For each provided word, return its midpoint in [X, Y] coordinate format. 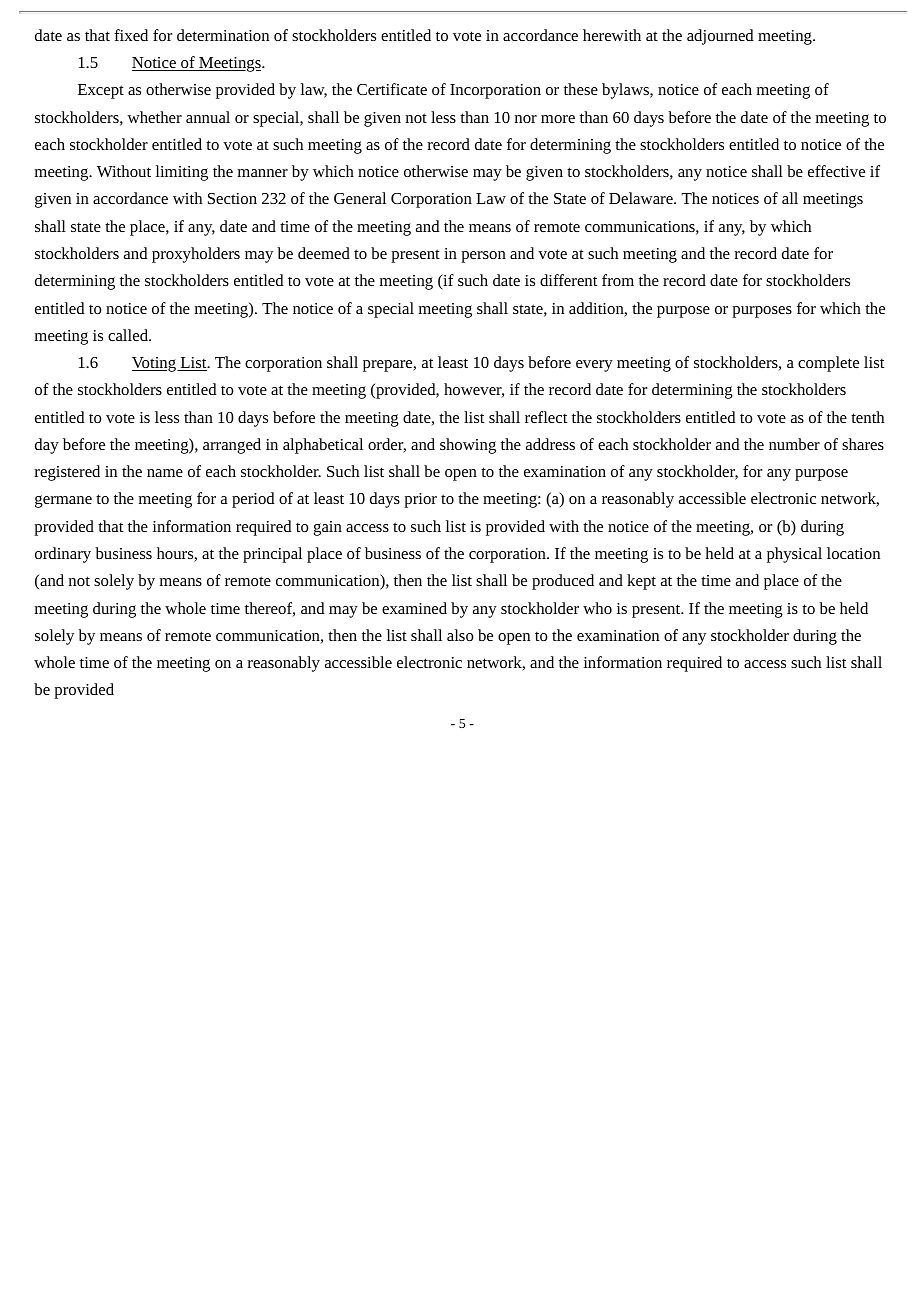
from [618, 280]
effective [836, 171]
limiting [182, 173]
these [581, 89]
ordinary [63, 555]
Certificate [392, 89]
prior [420, 500]
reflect [546, 417]
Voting [155, 364]
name [165, 473]
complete [828, 364]
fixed [131, 35]
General [360, 198]
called [129, 335]
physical [794, 555]
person [483, 257]
